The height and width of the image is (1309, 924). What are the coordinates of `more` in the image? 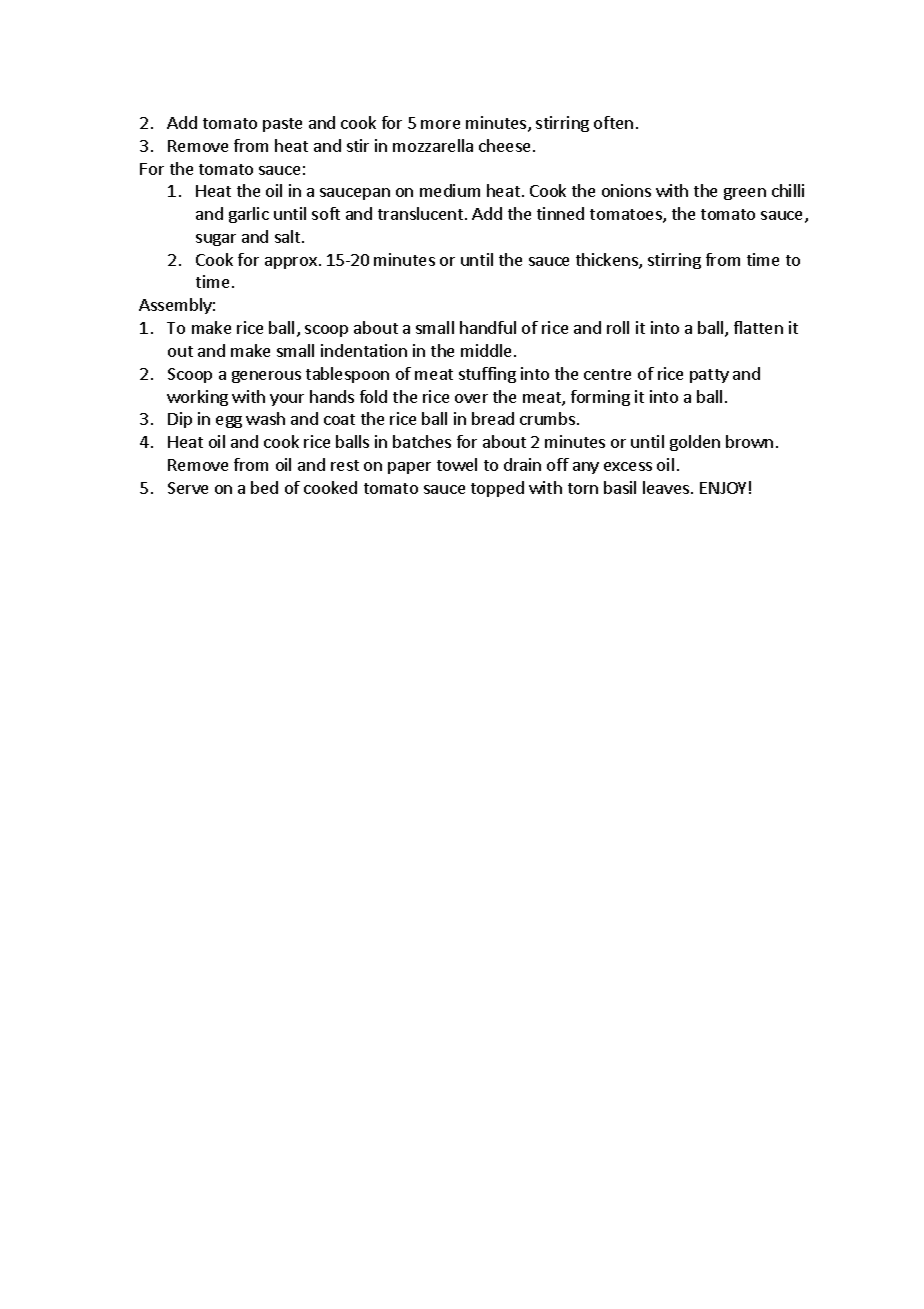 It's located at (440, 124).
